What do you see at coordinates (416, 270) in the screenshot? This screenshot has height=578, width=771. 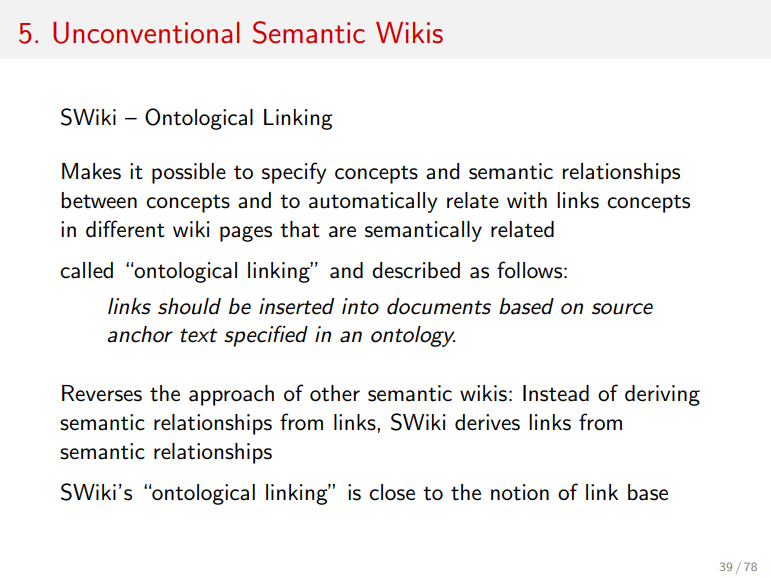 I see `described` at bounding box center [416, 270].
